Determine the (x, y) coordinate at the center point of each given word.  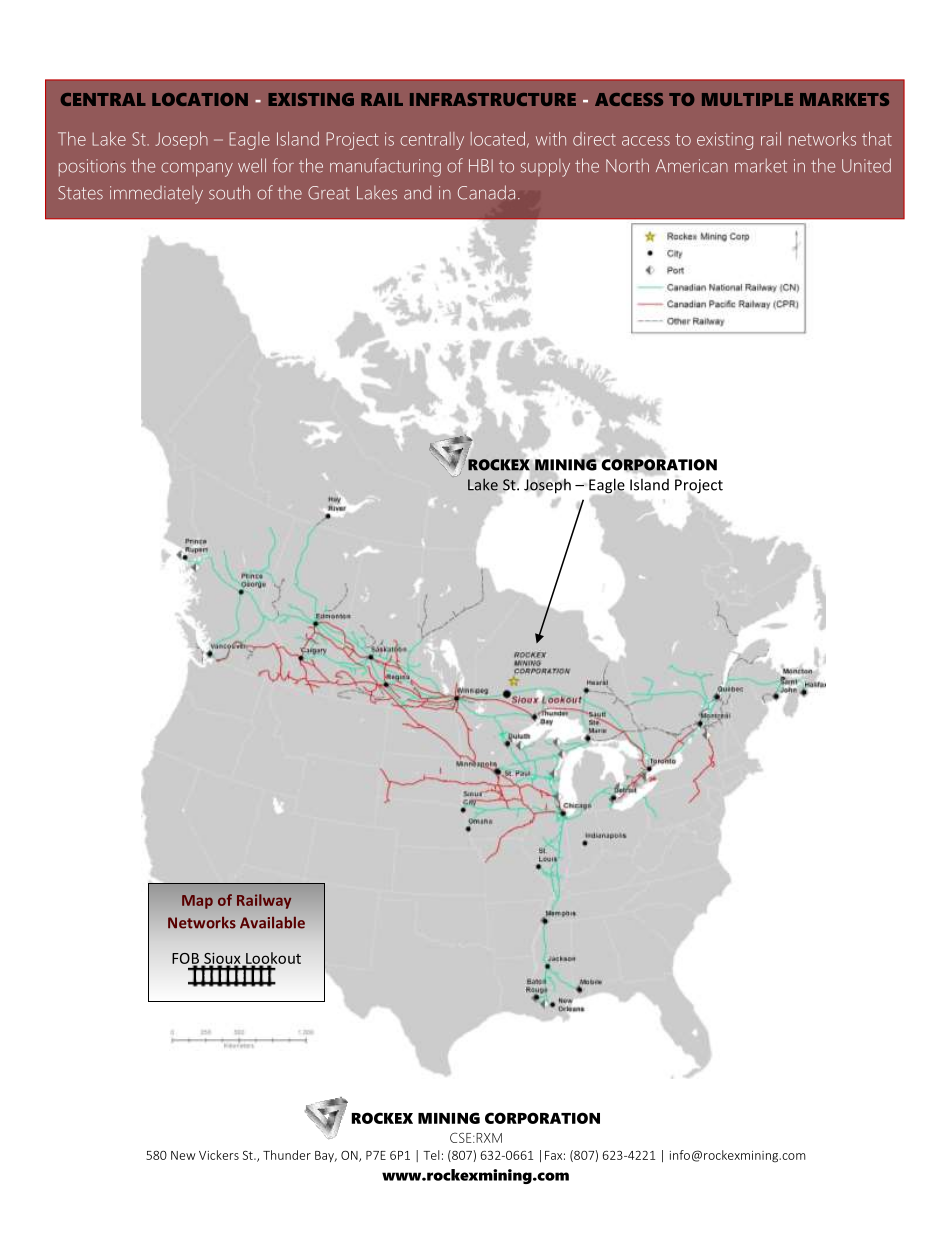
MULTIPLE (747, 99)
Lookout (272, 959)
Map (197, 902)
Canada (486, 192)
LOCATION (200, 99)
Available (272, 922)
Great (329, 193)
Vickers (219, 1155)
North (627, 166)
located (498, 139)
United (866, 165)
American (692, 166)
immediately (156, 195)
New (183, 1155)
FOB (185, 959)
